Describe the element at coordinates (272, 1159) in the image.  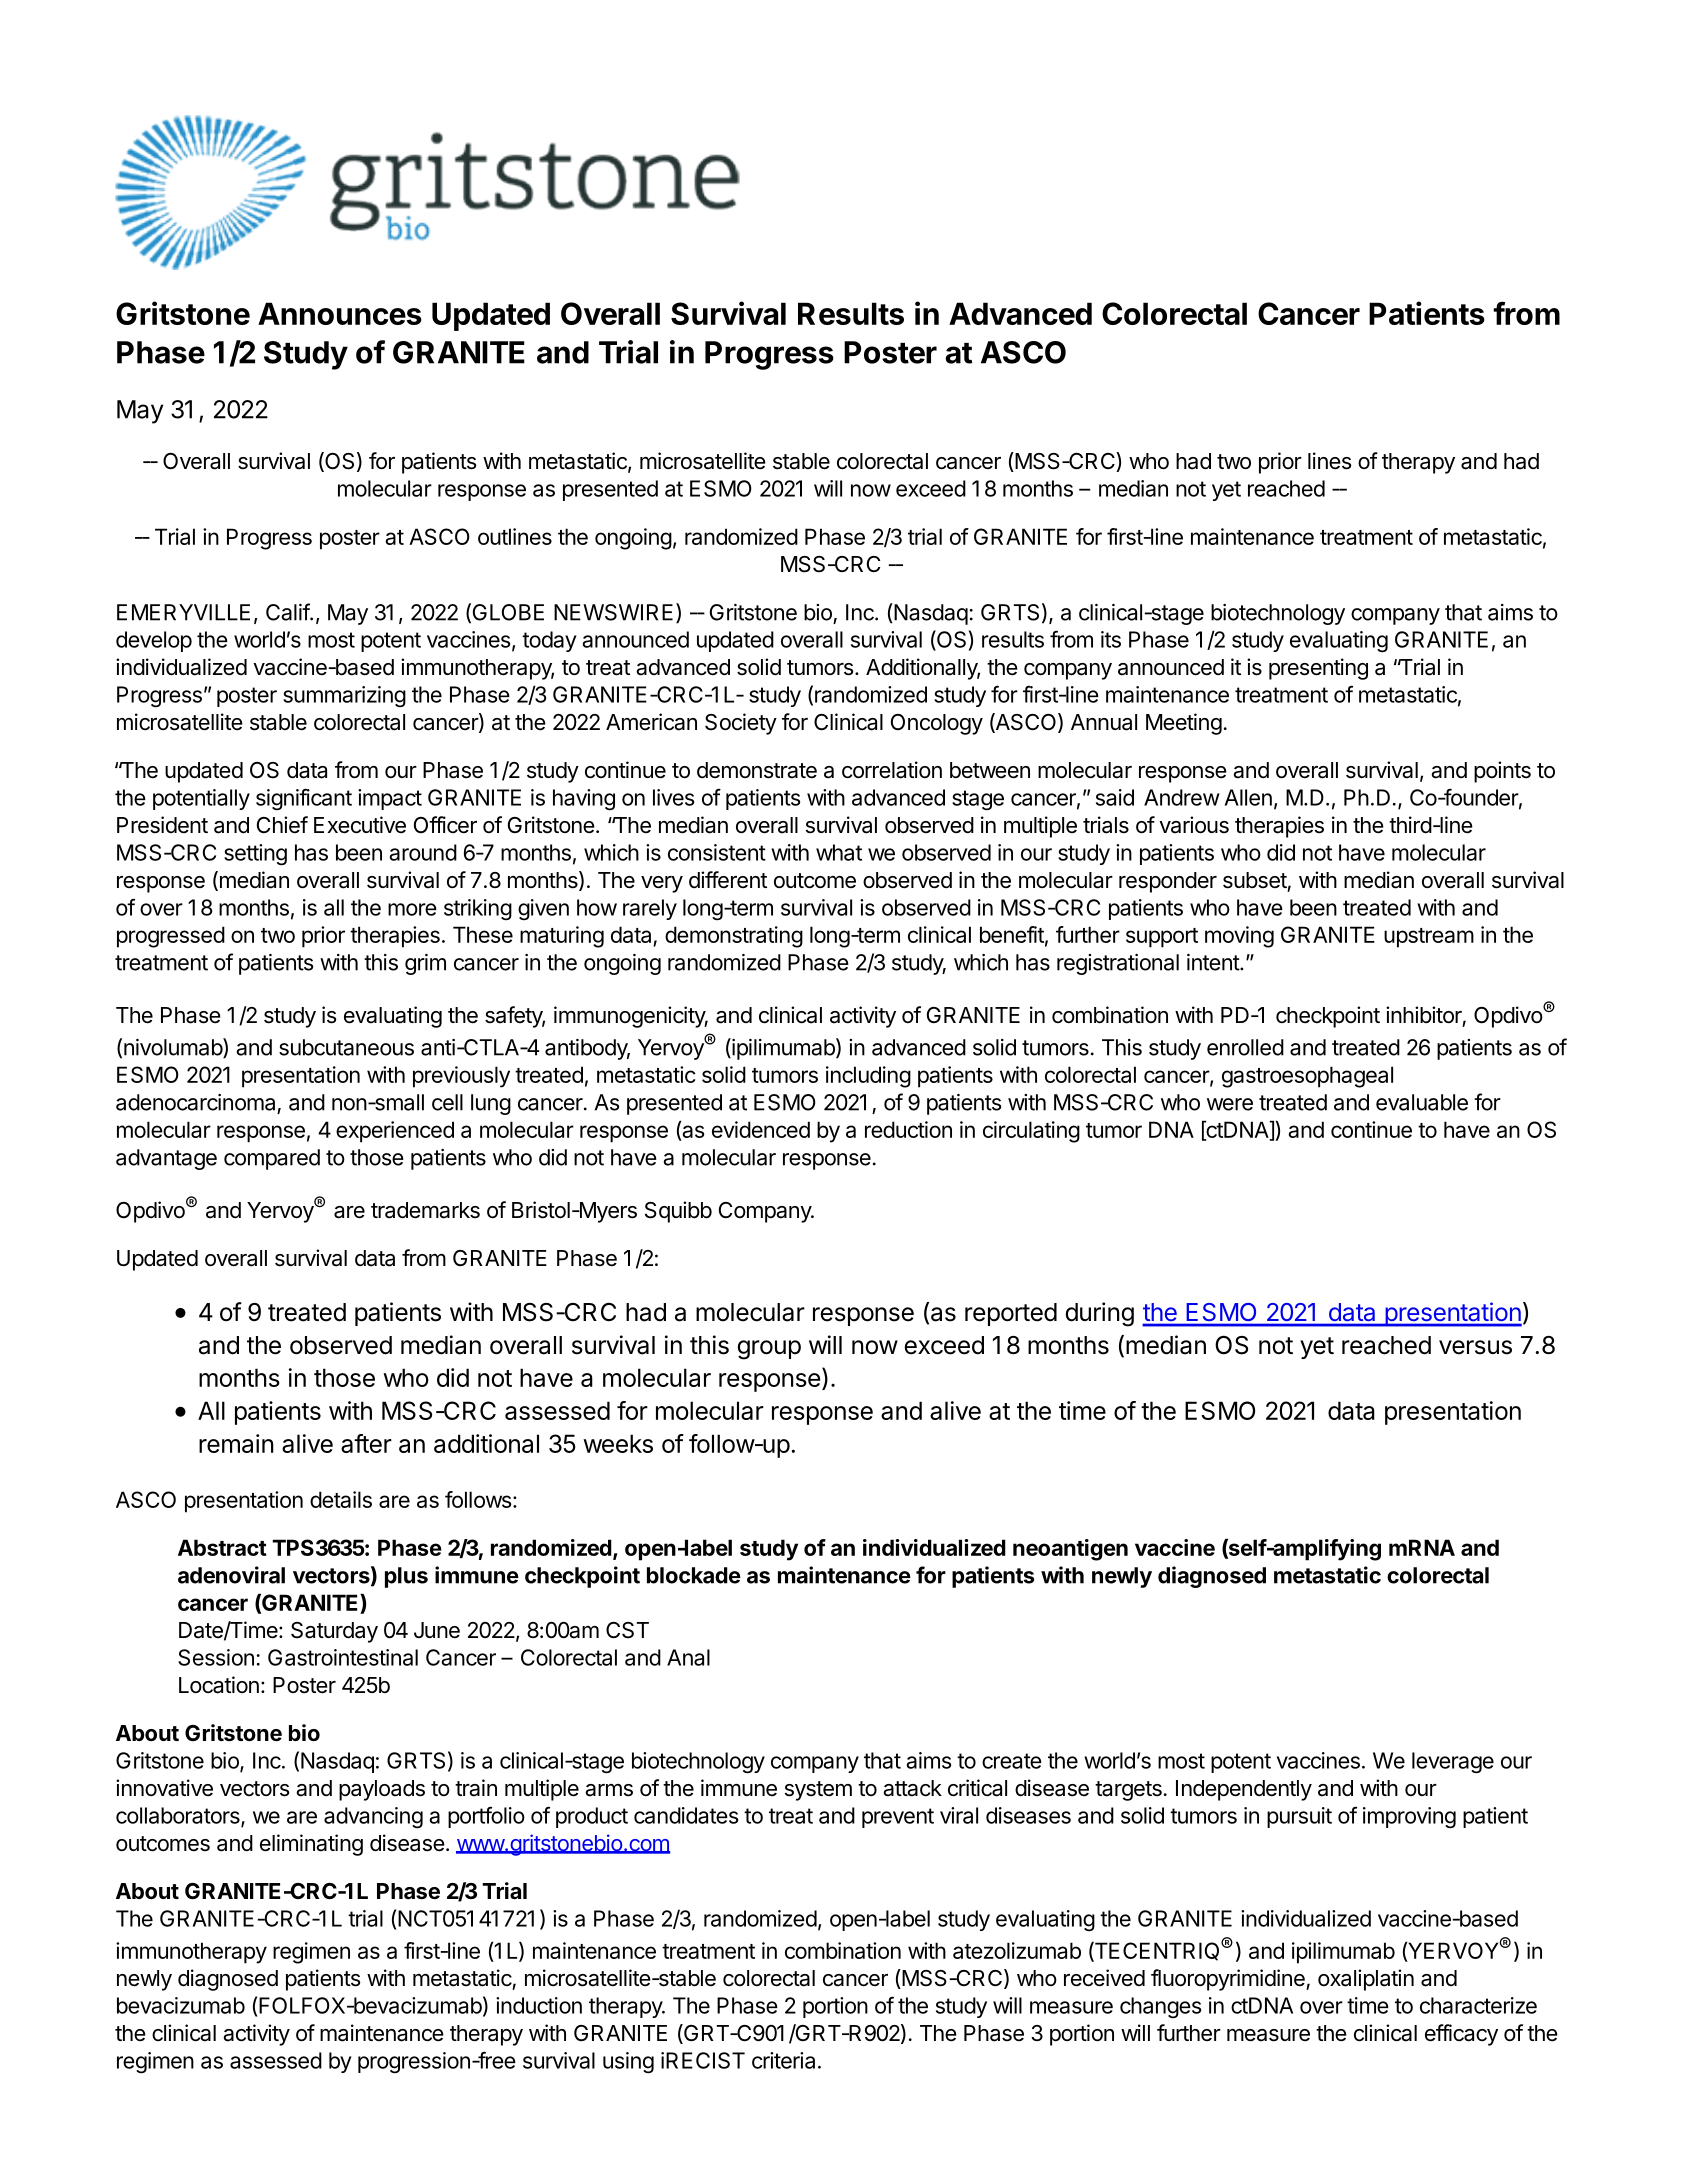
I see `compared` at that location.
